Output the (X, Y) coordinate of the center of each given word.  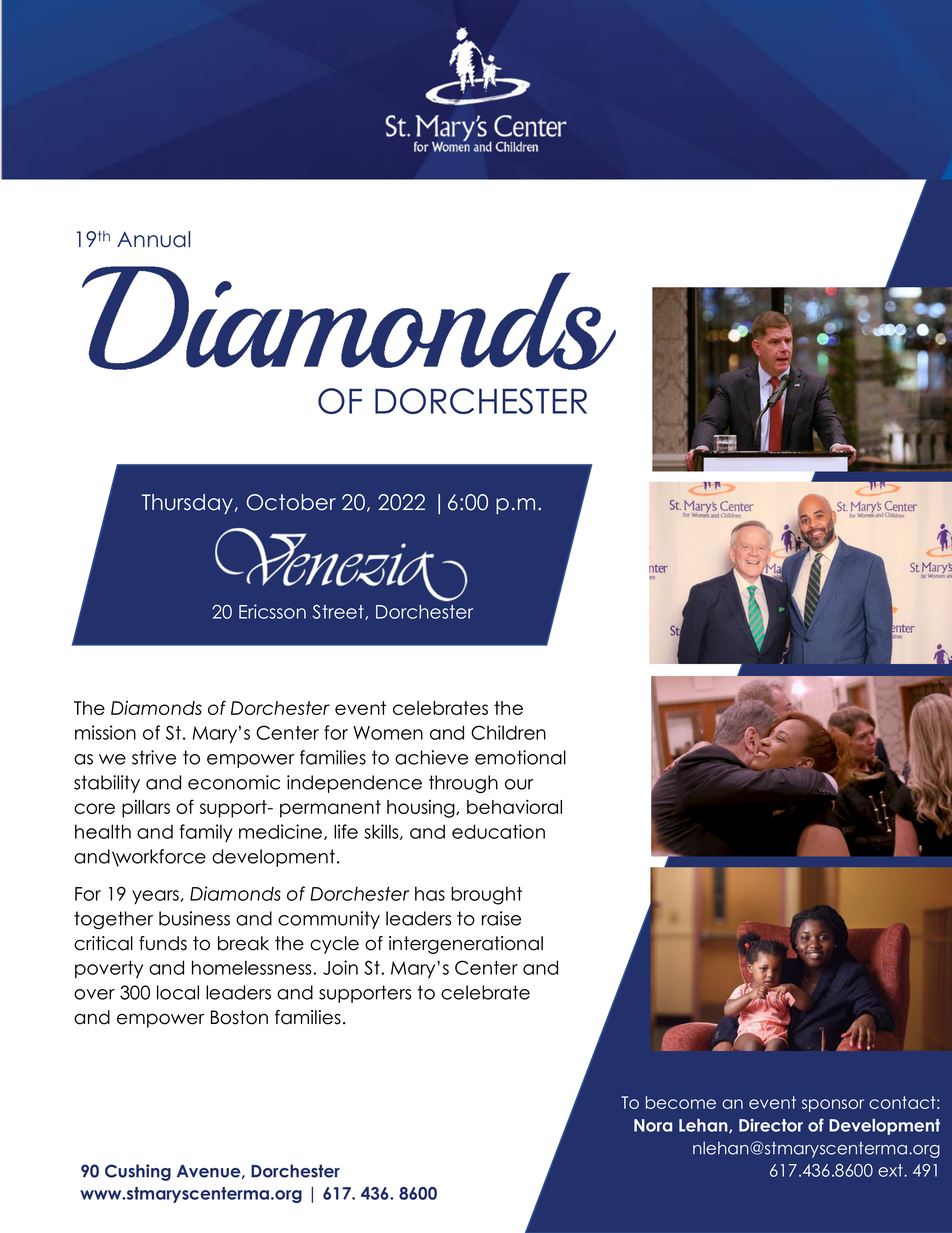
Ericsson (272, 611)
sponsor (833, 1105)
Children (508, 732)
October (291, 502)
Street (339, 612)
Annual (153, 239)
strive (154, 757)
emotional (520, 757)
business (194, 918)
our (519, 784)
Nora (653, 1125)
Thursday (189, 504)
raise (501, 918)
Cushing (138, 1172)
